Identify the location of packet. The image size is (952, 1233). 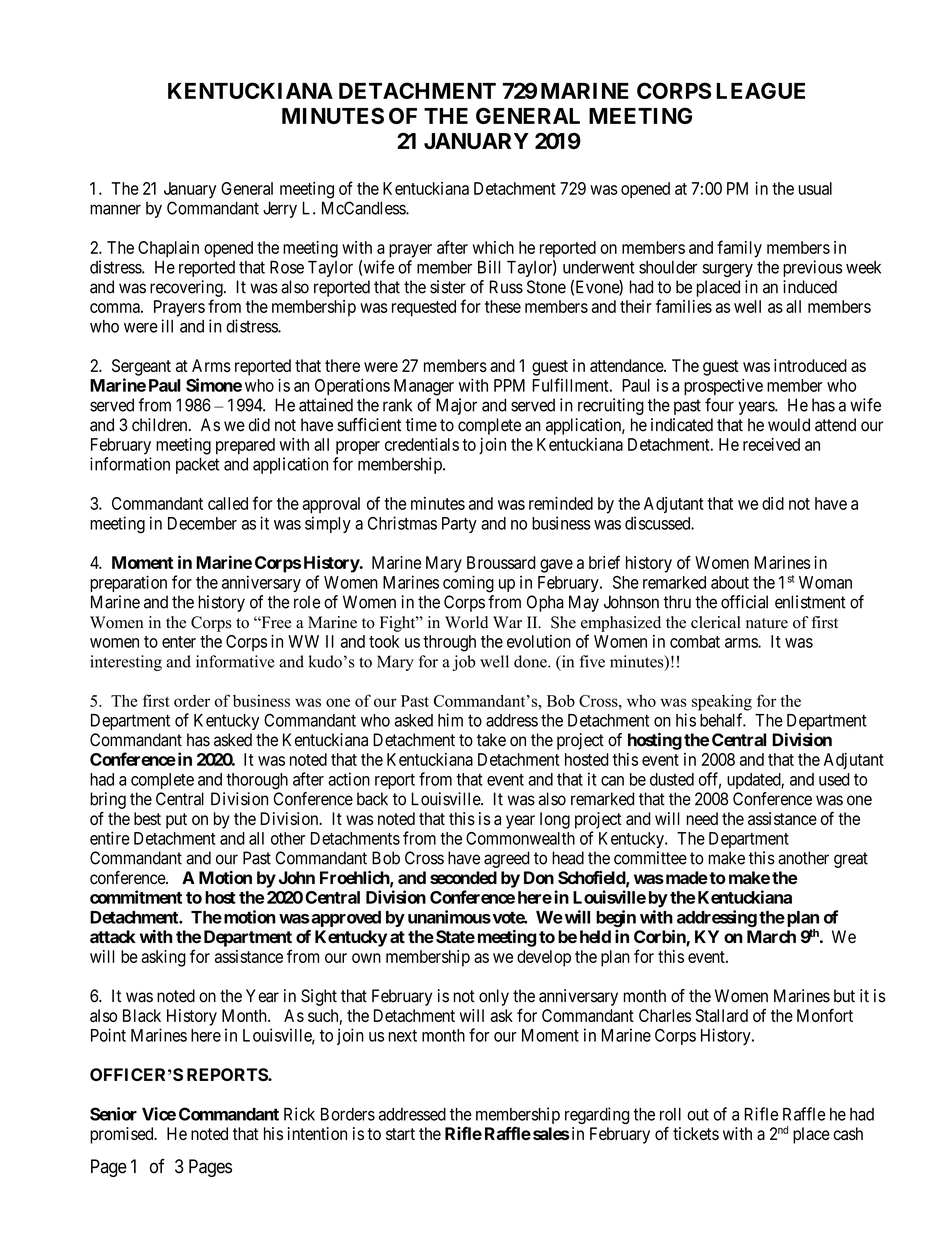
(197, 465).
